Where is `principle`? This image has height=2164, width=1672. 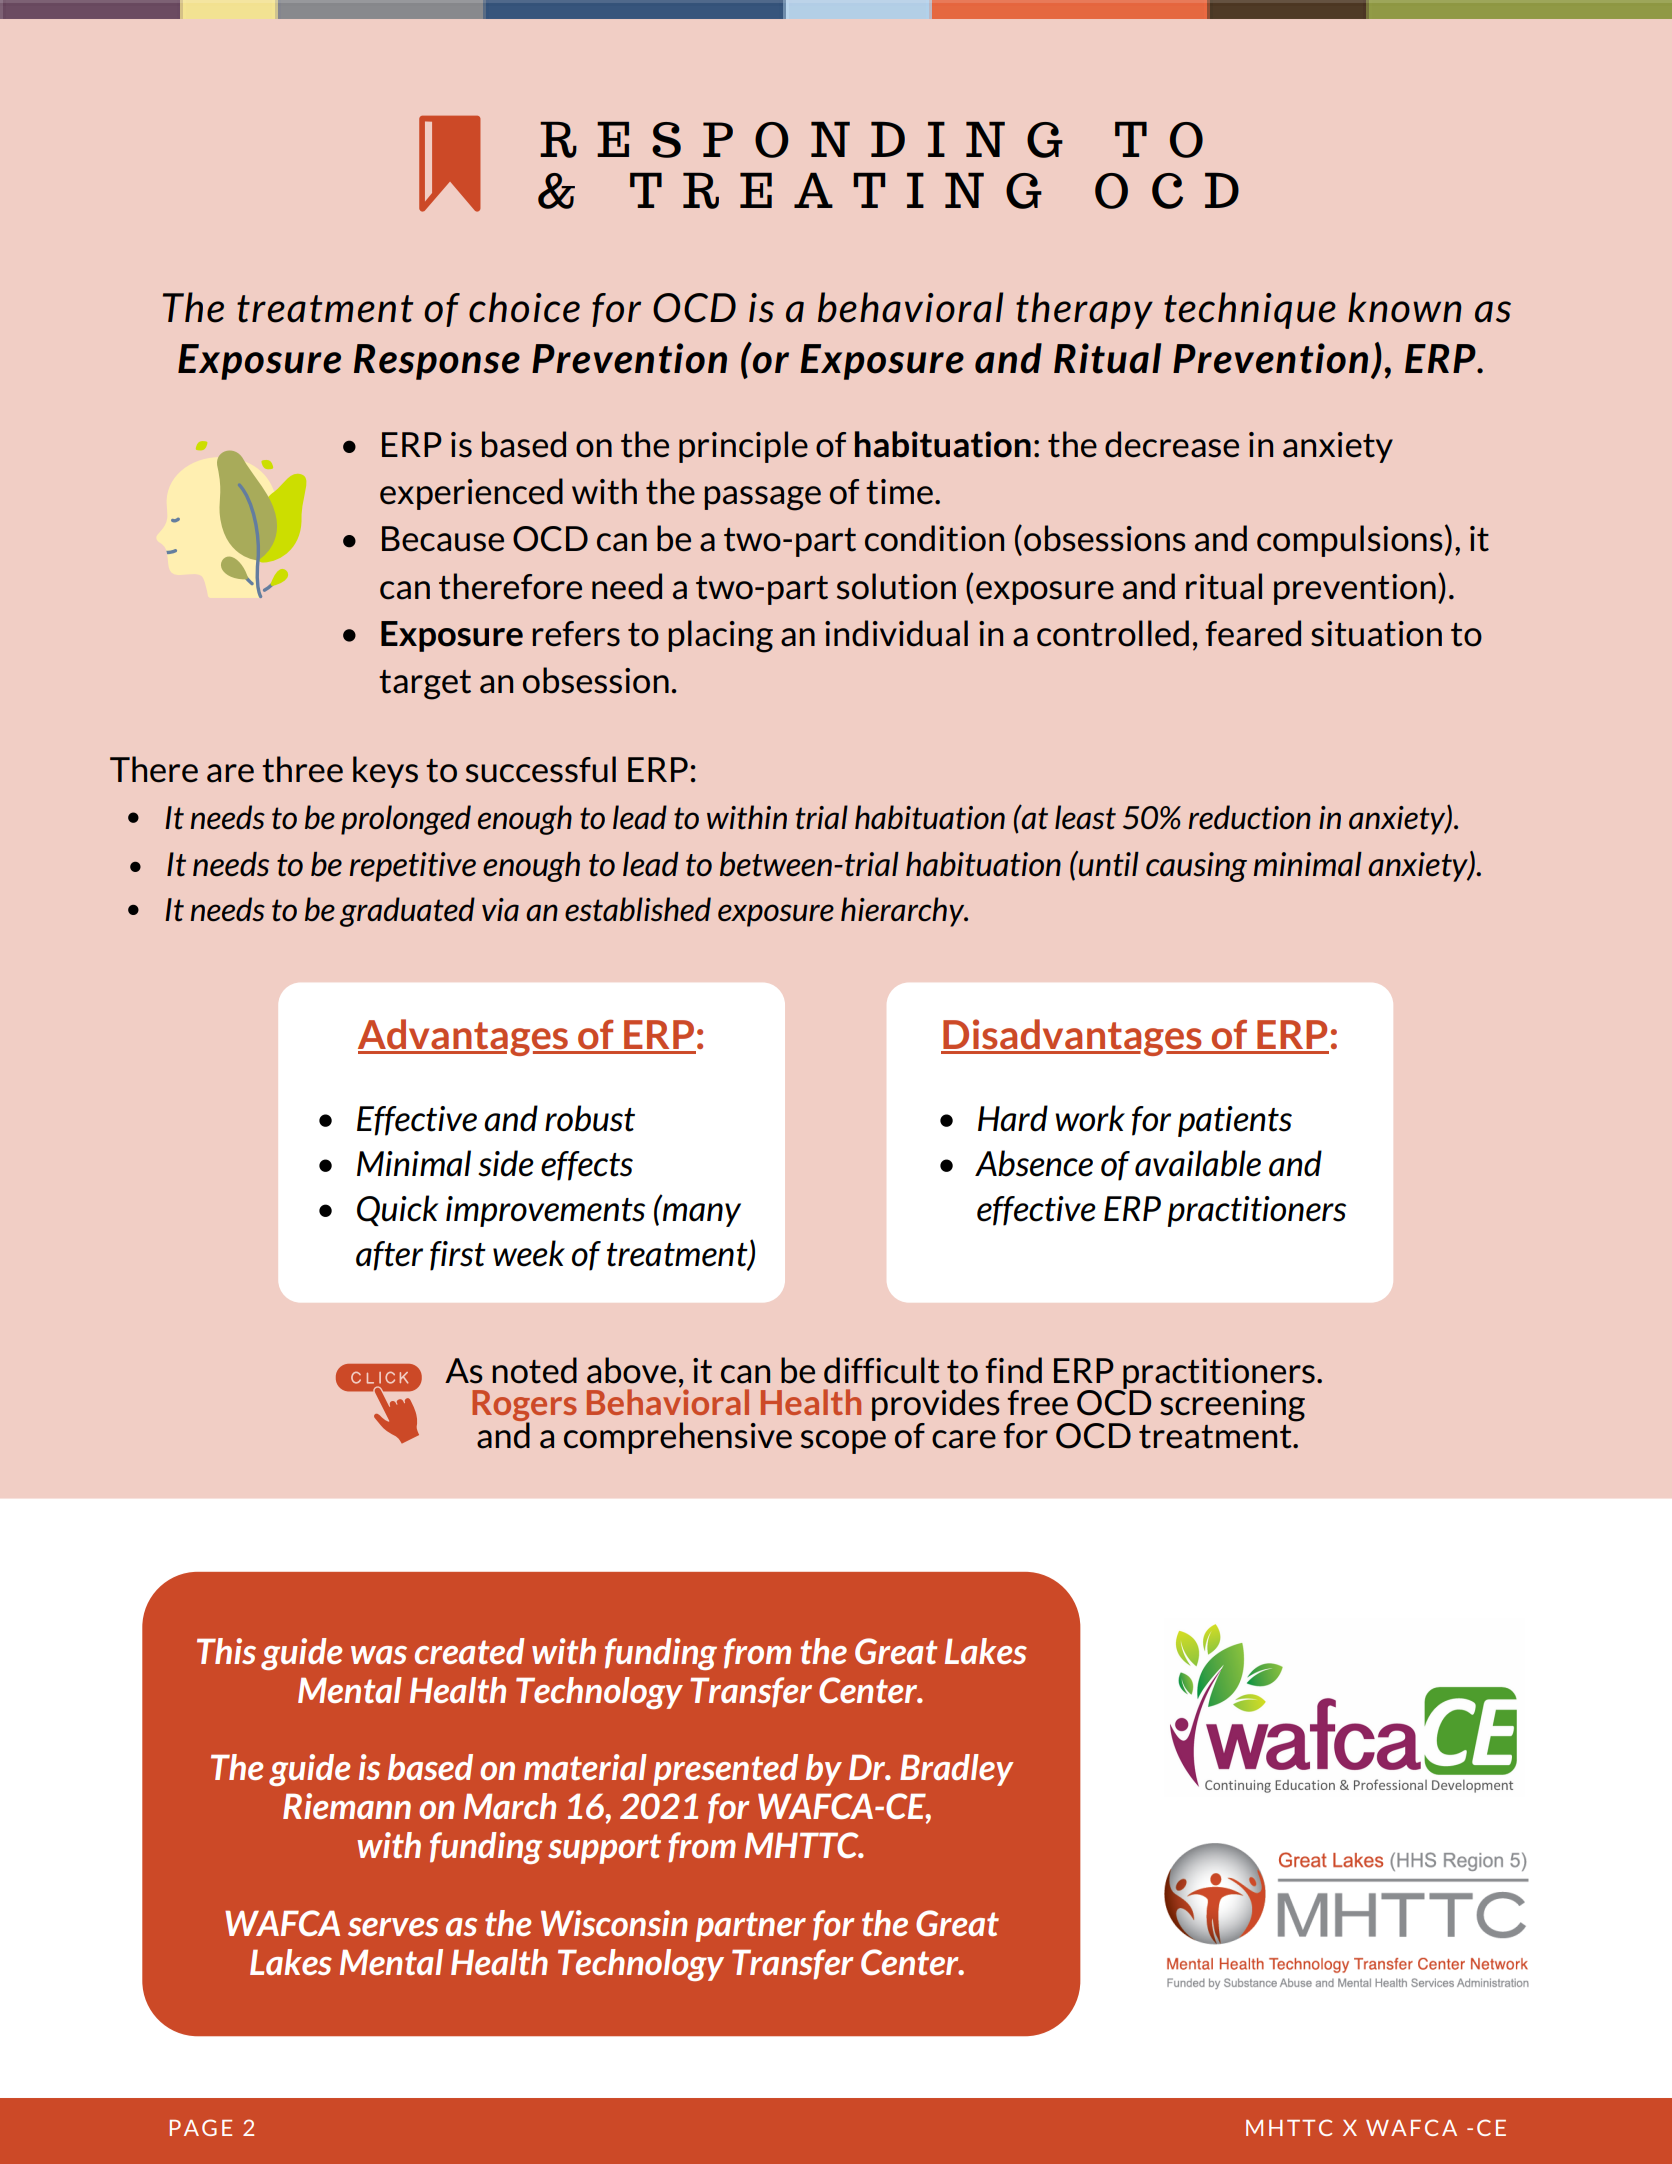
principle is located at coordinates (743, 447).
